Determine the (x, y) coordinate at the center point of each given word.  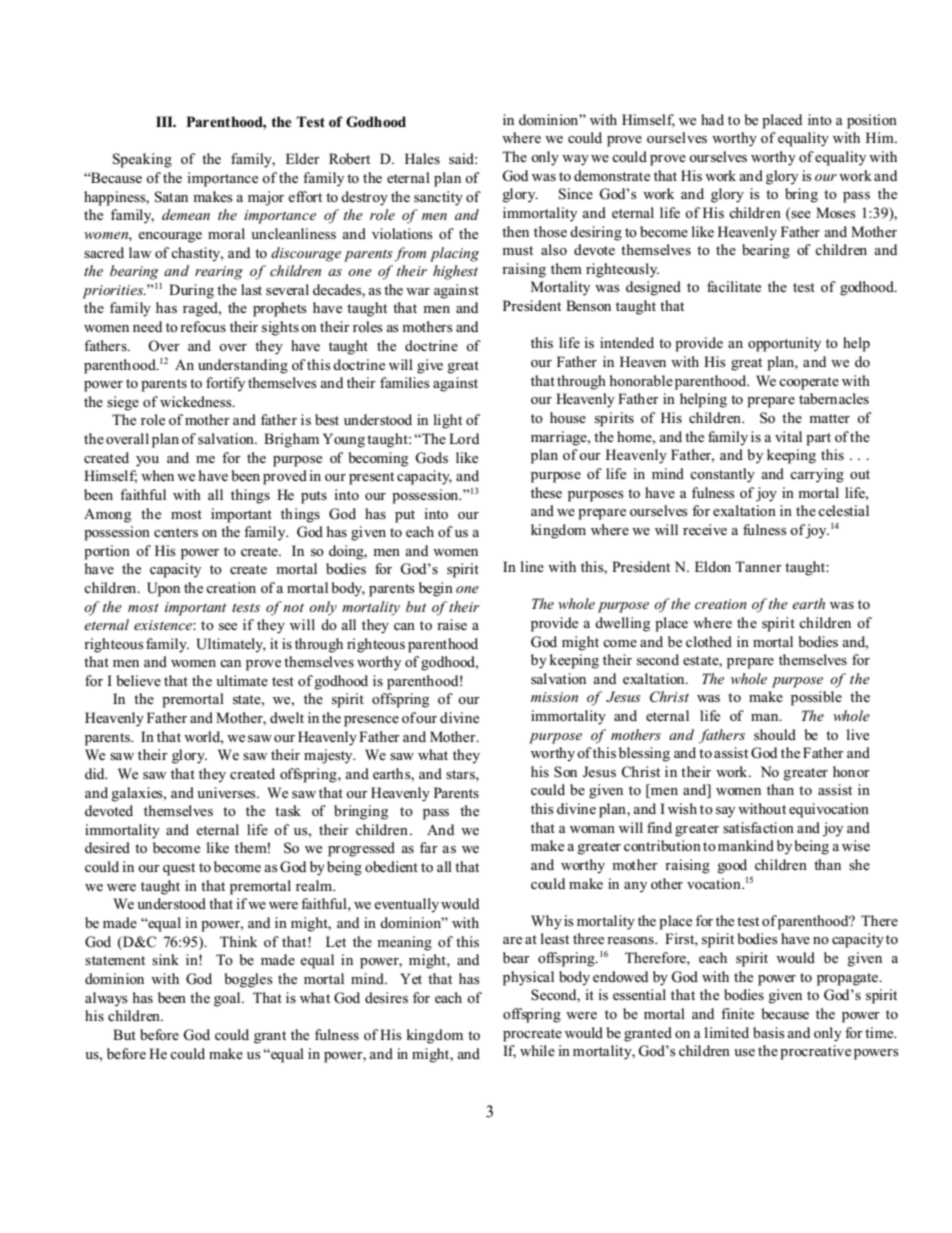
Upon (163, 589)
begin (436, 589)
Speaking (142, 160)
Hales (422, 158)
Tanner (758, 566)
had (712, 119)
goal (228, 999)
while (537, 1050)
